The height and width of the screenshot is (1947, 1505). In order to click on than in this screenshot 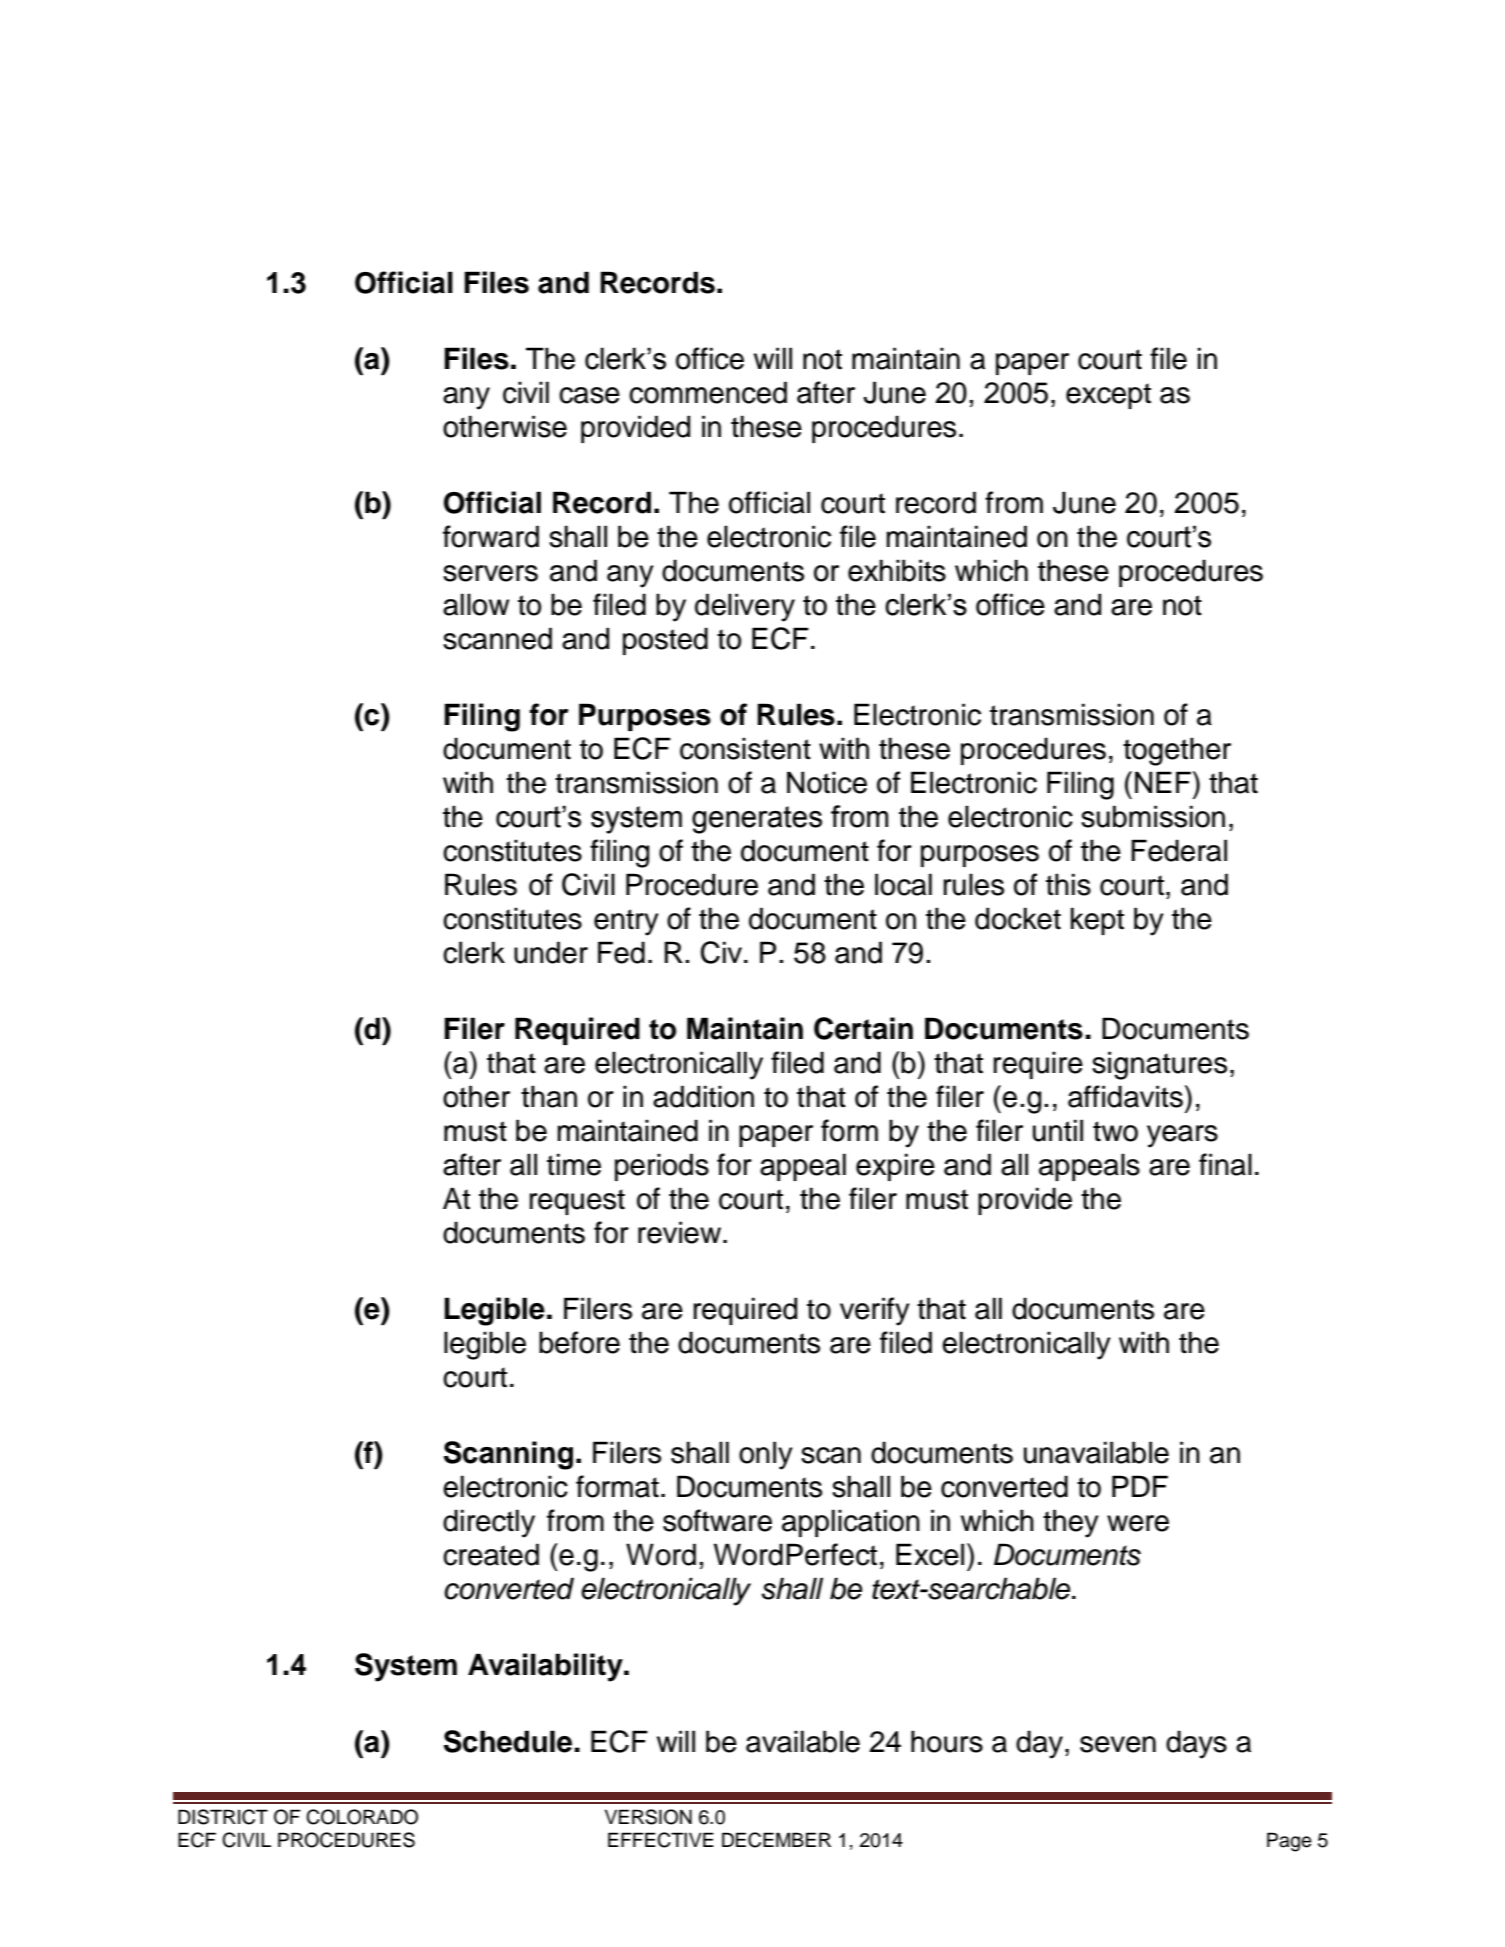, I will do `click(549, 1096)`.
